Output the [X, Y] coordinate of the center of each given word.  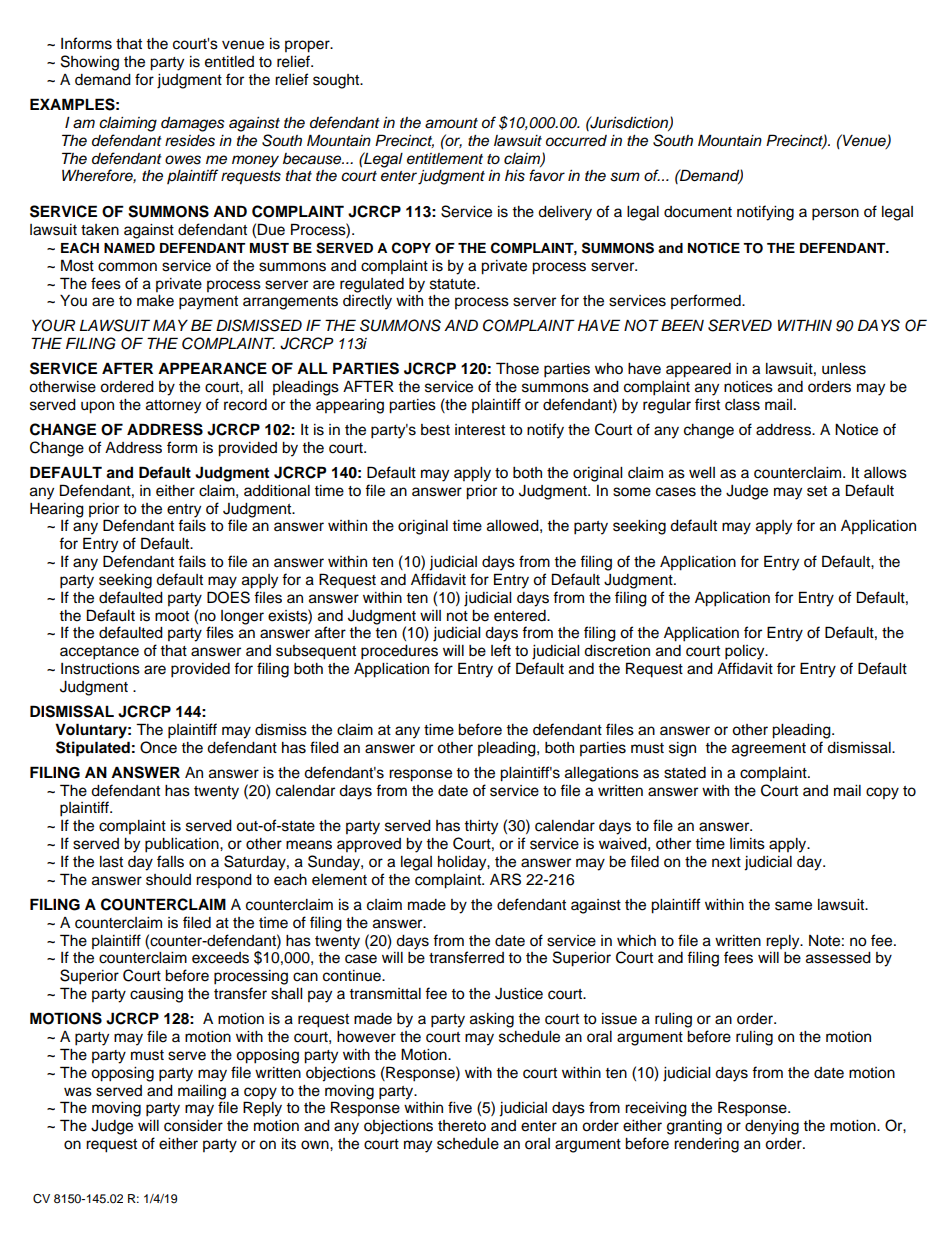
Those [517, 368]
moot [172, 616]
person [835, 214]
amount [451, 123]
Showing [90, 63]
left [501, 650]
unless [844, 369]
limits [747, 844]
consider [193, 1126]
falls [170, 861]
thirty [481, 827]
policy [746, 652]
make [155, 301]
